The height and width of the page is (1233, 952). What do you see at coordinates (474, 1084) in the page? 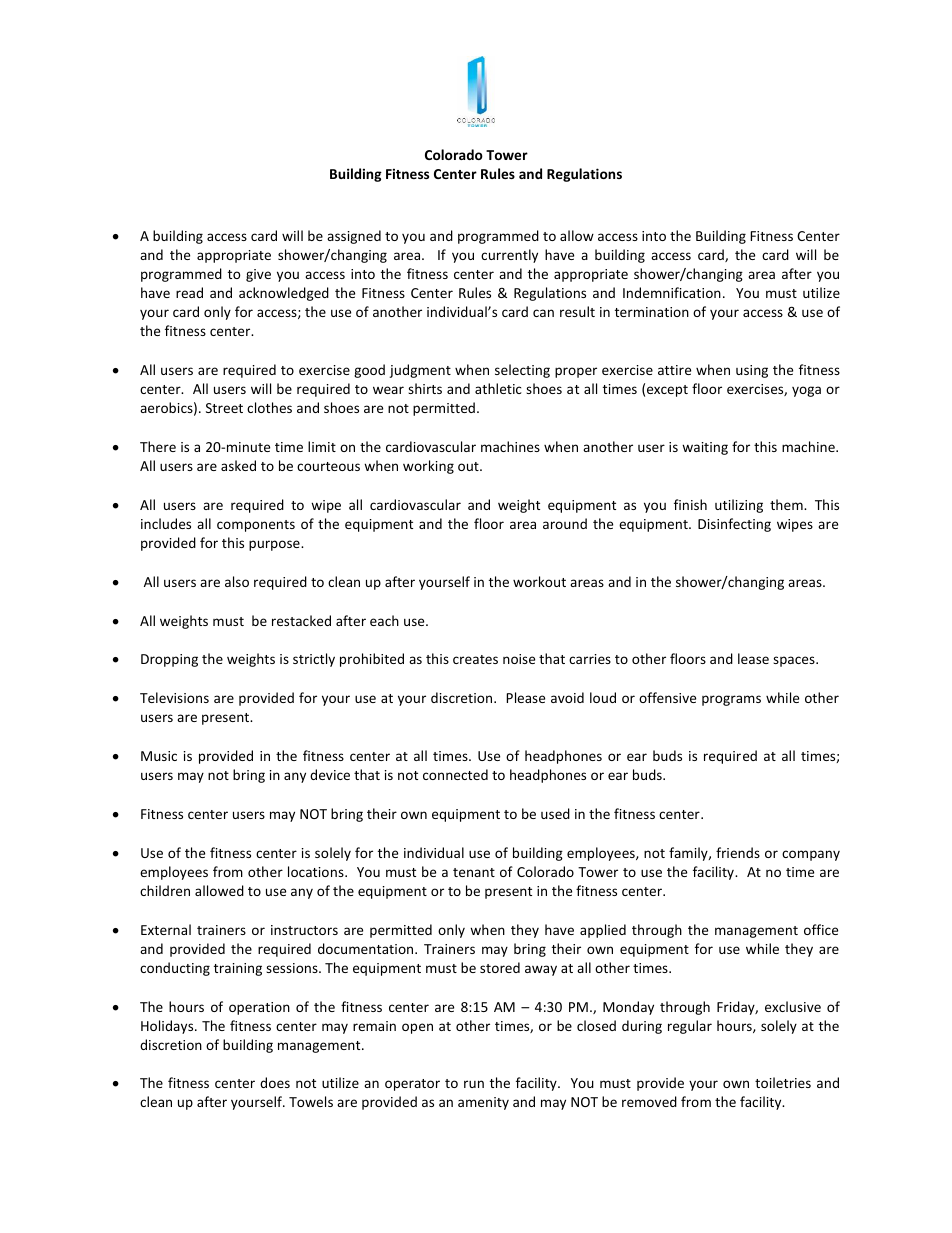
I see `run` at bounding box center [474, 1084].
